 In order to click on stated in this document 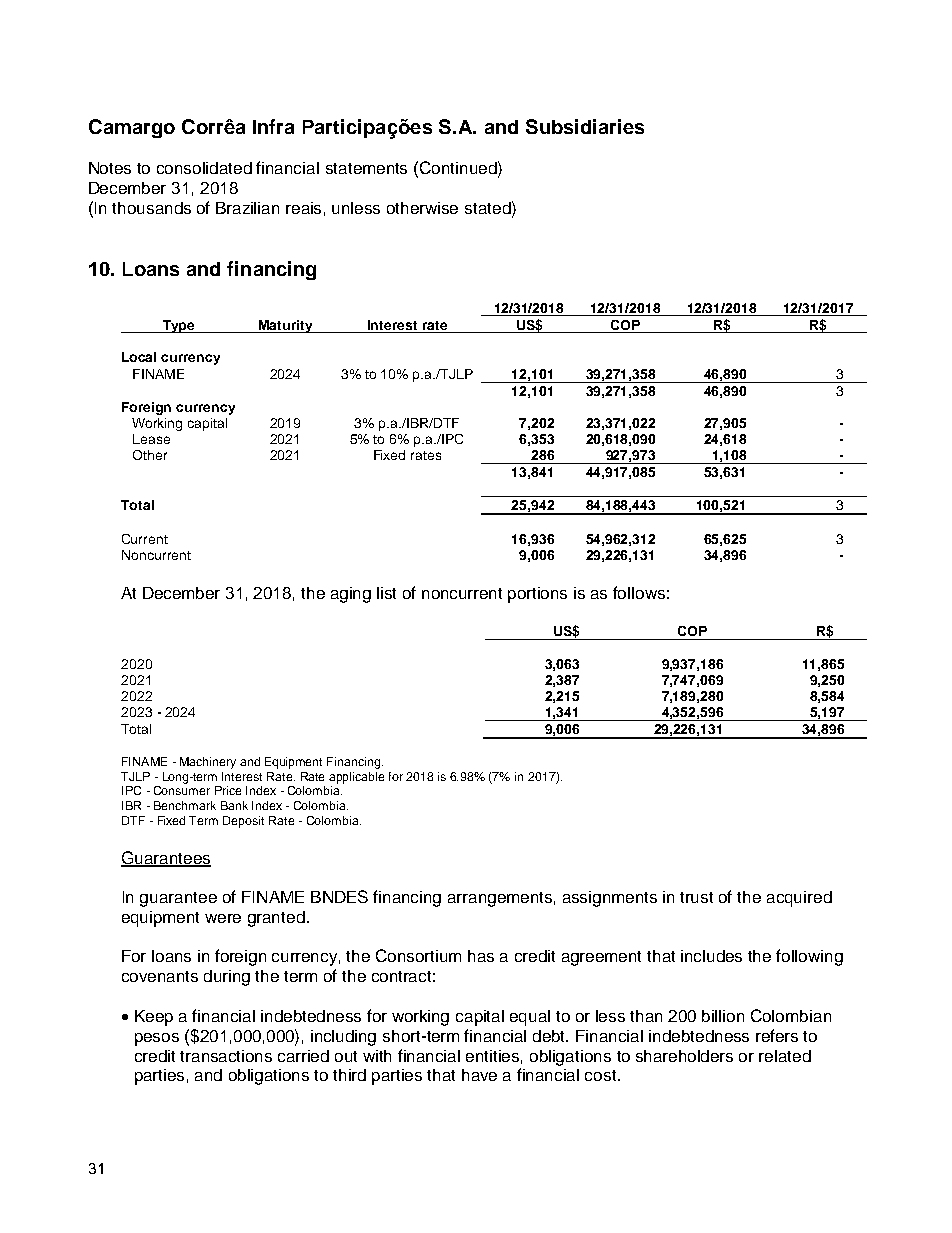, I will do `click(489, 207)`.
